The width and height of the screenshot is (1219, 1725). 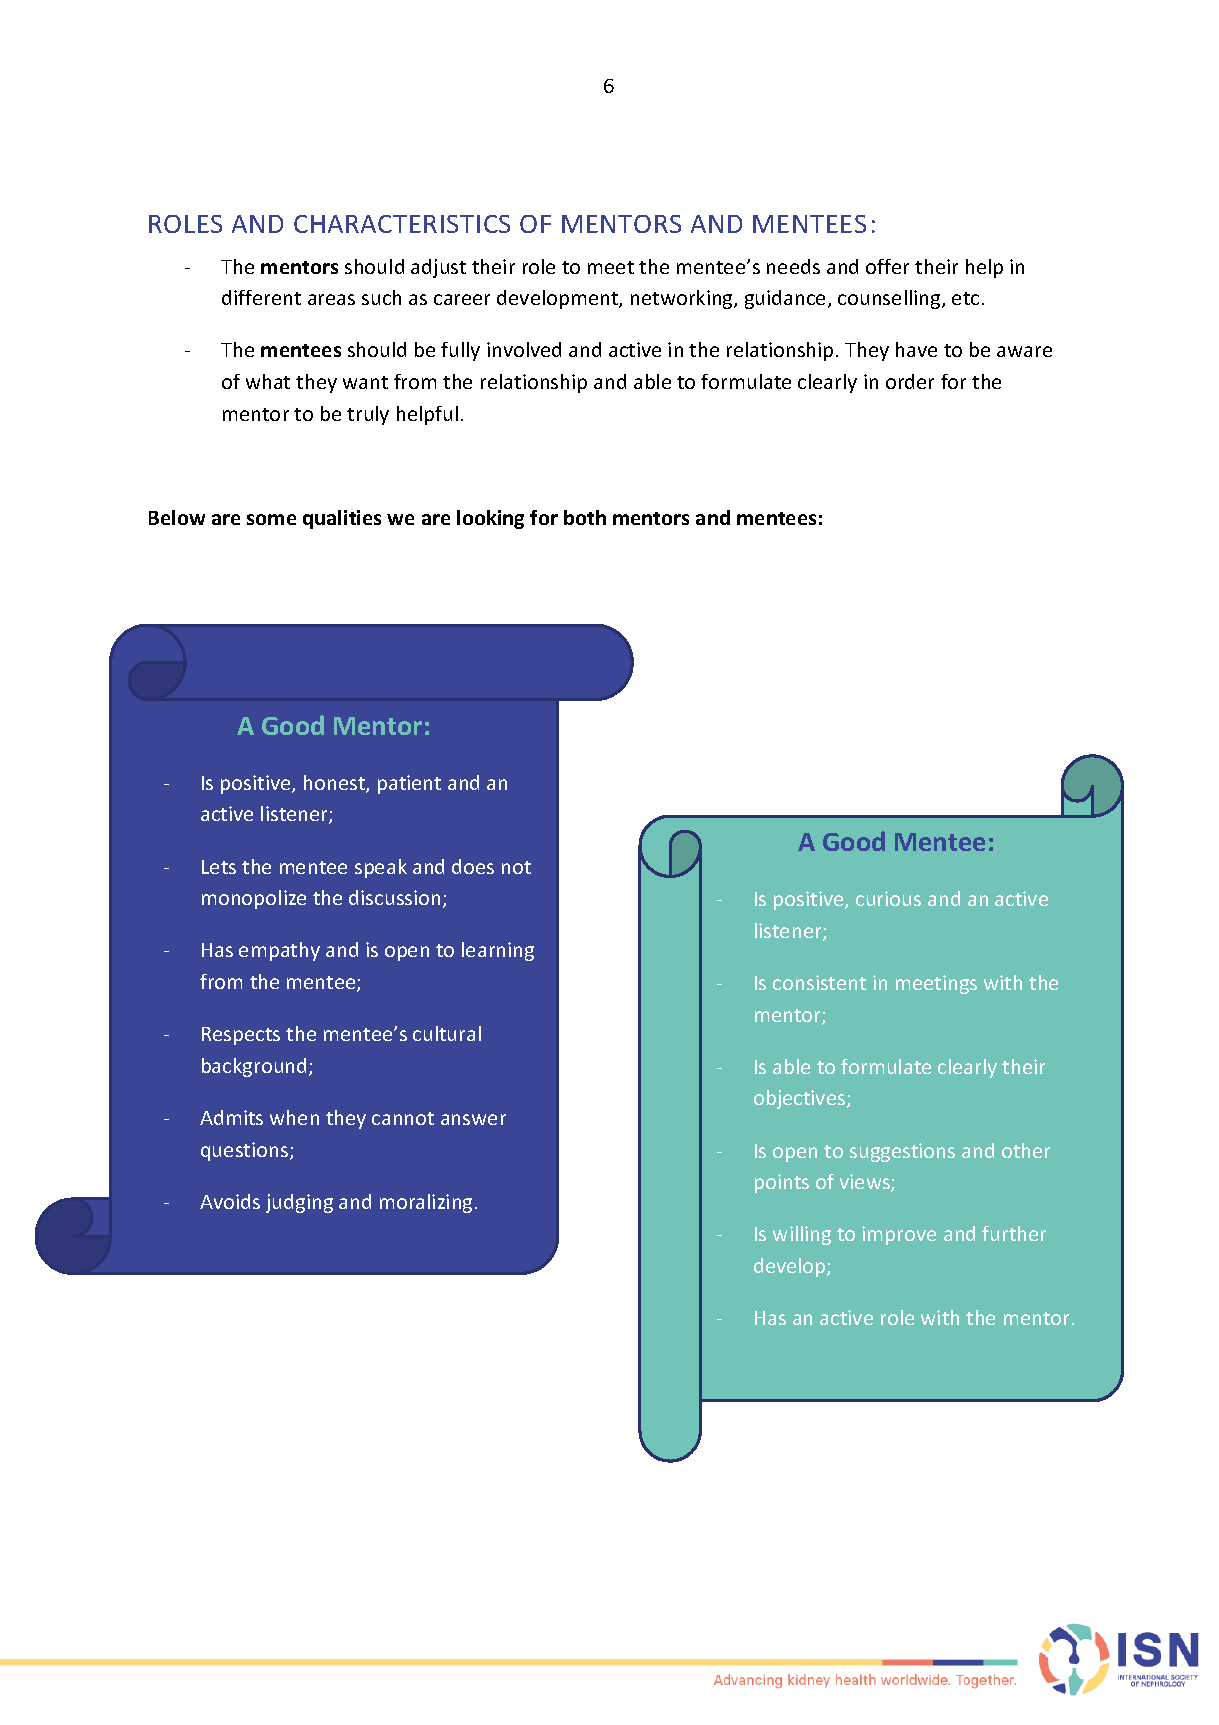 What do you see at coordinates (683, 299) in the screenshot?
I see `networking` at bounding box center [683, 299].
